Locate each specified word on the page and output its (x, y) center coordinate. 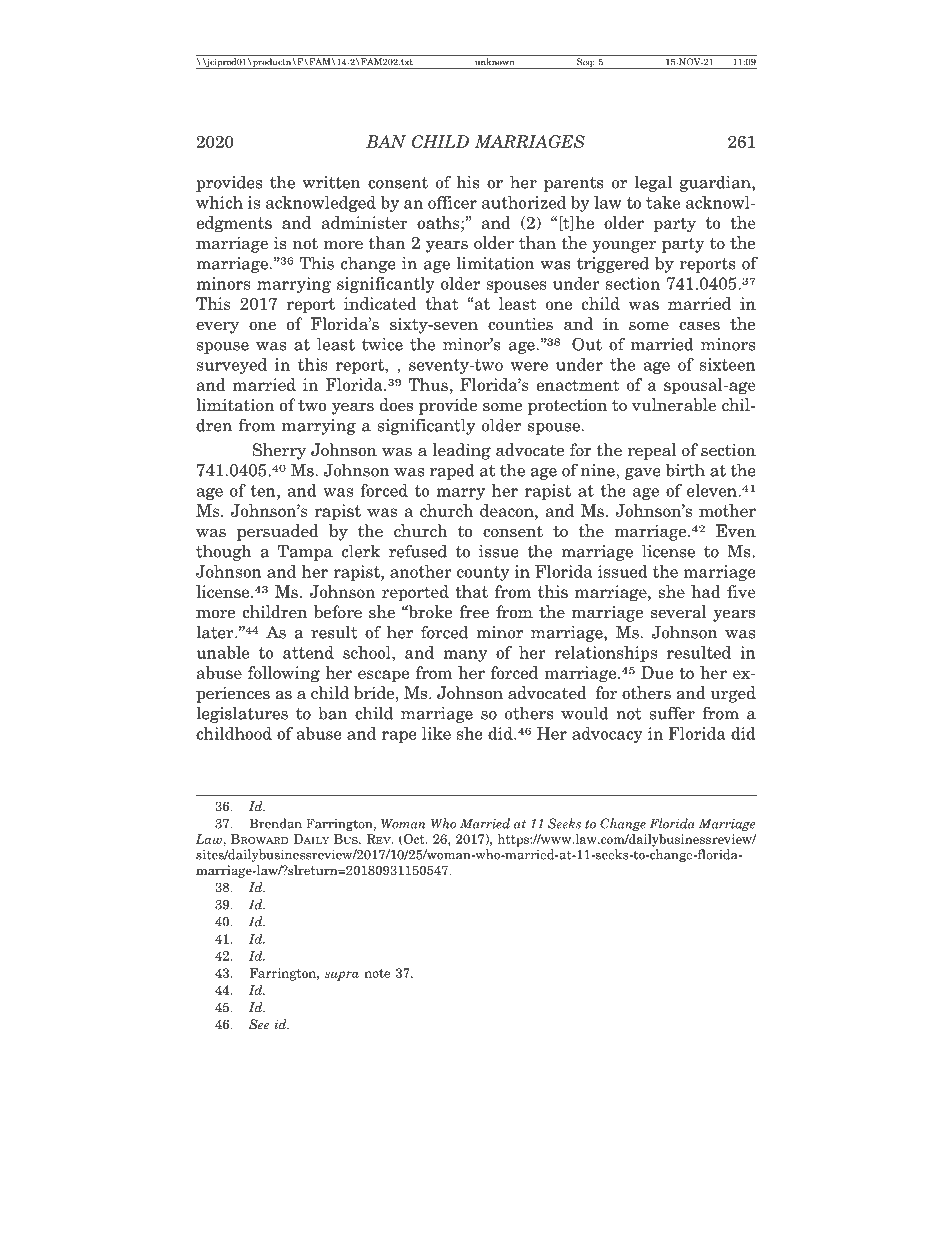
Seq (585, 63)
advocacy (607, 735)
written (331, 182)
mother (727, 510)
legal (653, 183)
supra (342, 976)
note (377, 973)
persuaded (278, 532)
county (483, 573)
